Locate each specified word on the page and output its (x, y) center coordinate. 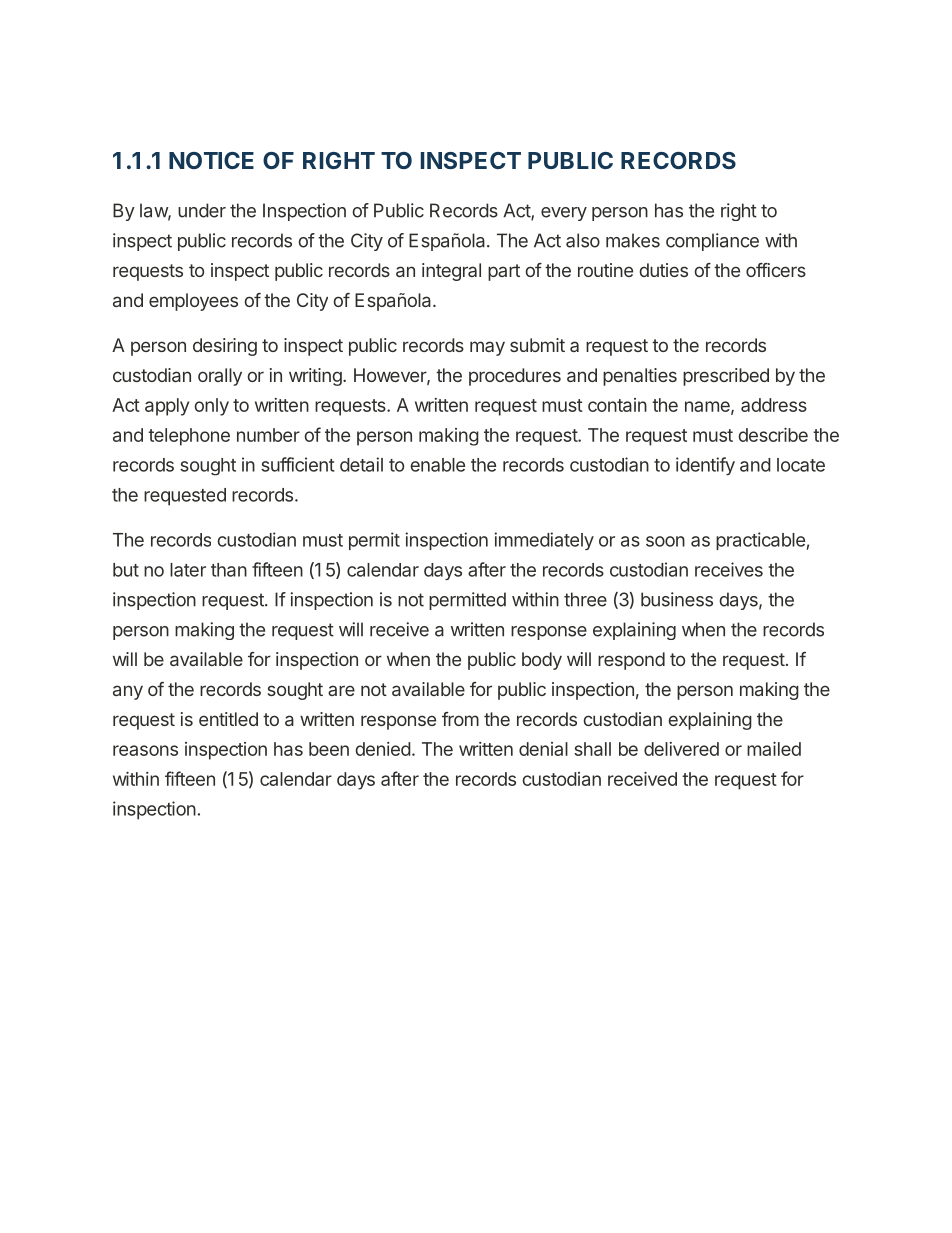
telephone (189, 437)
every (564, 214)
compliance (712, 242)
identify (705, 466)
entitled (228, 719)
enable (437, 465)
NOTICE (211, 160)
